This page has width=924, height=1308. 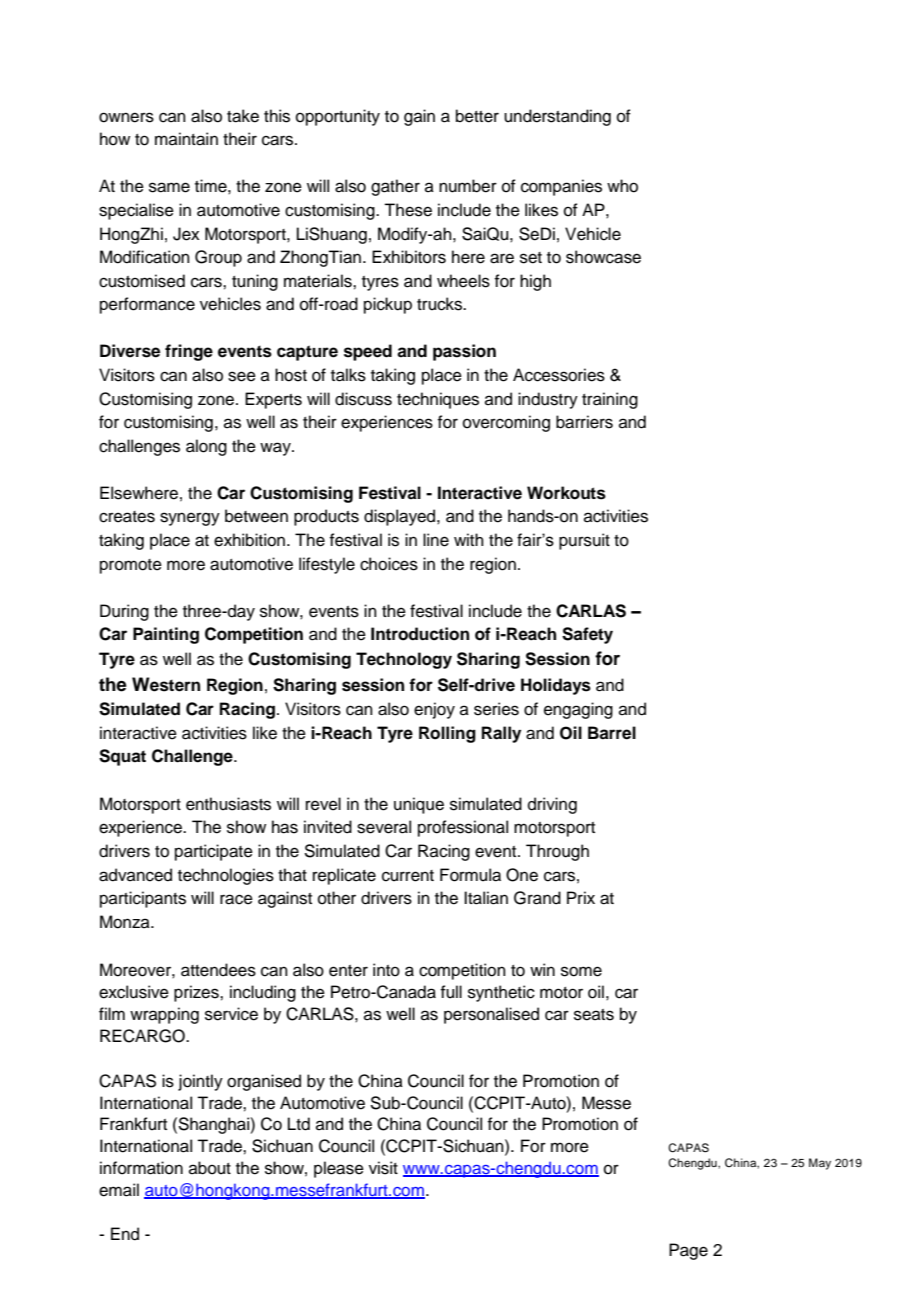 What do you see at coordinates (584, 541) in the page?
I see `pursuit` at bounding box center [584, 541].
